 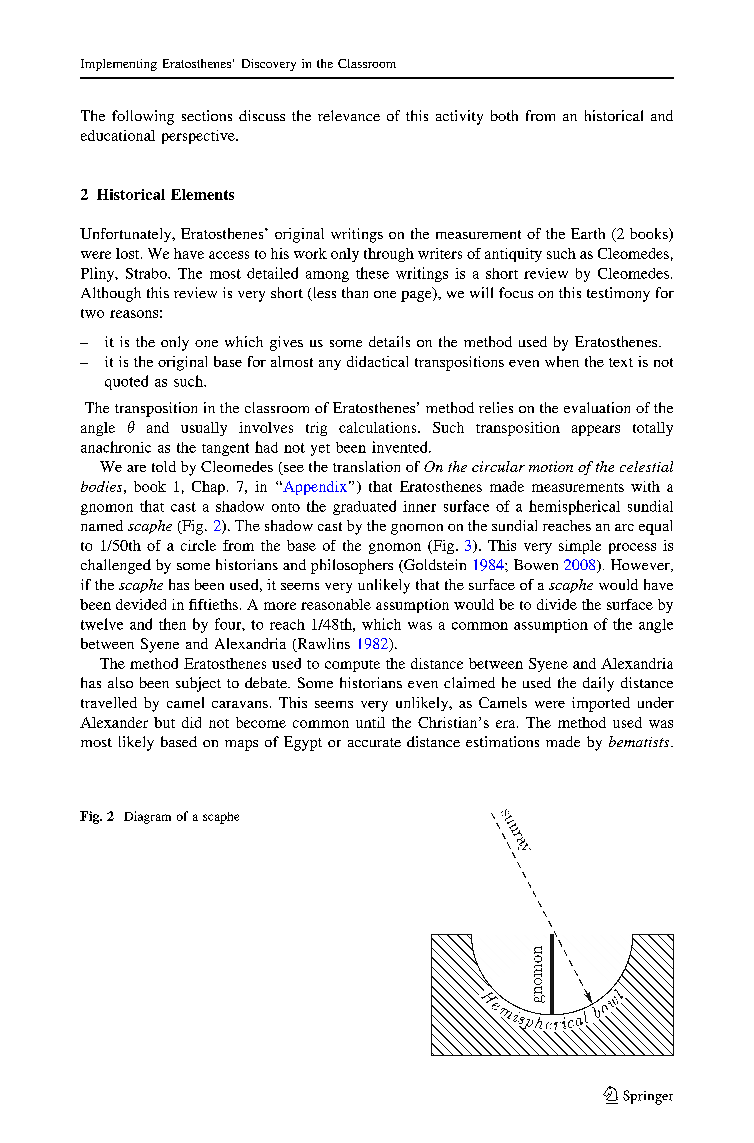 What do you see at coordinates (502, 741) in the screenshot?
I see `estimations` at bounding box center [502, 741].
